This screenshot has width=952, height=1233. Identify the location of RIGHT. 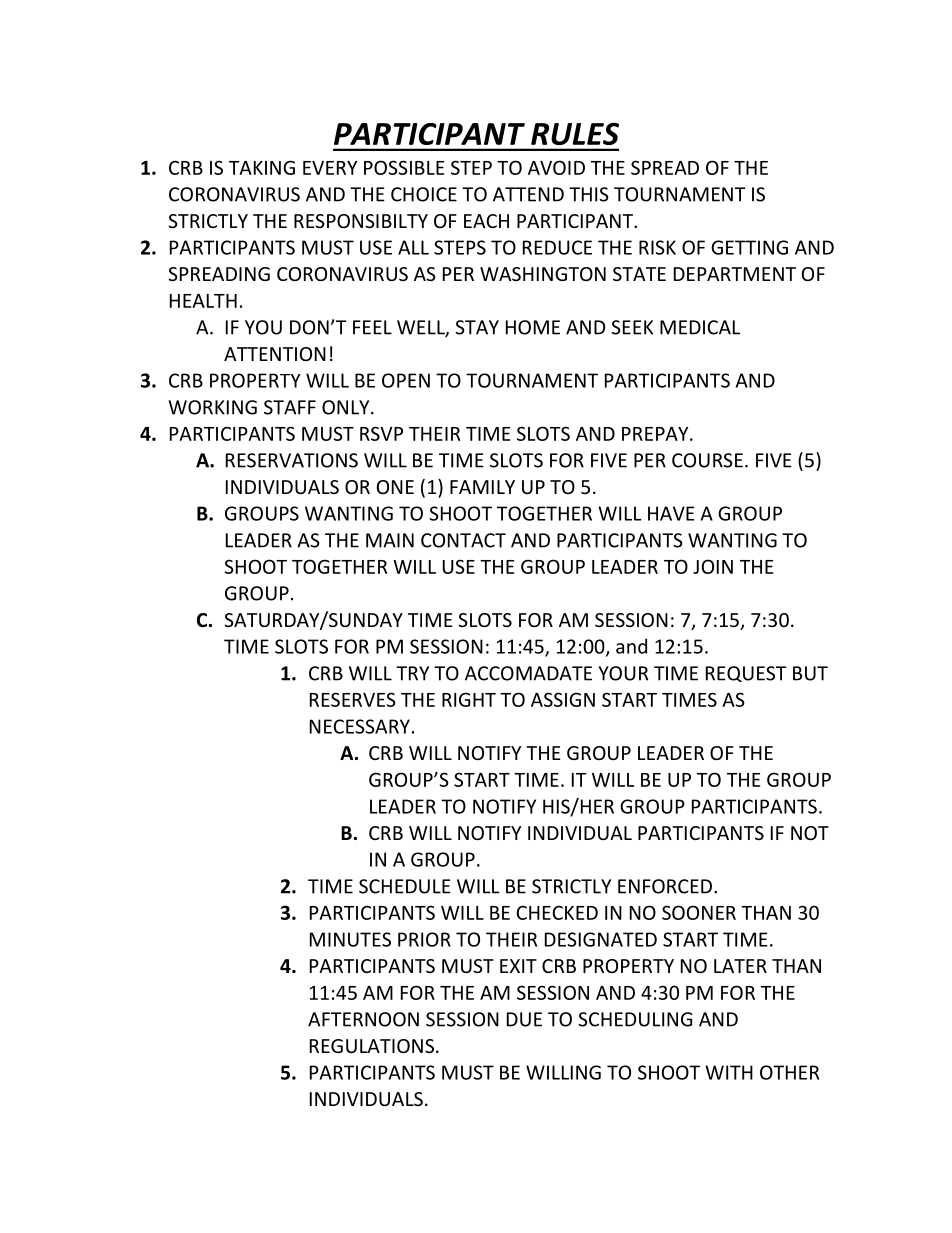
(469, 699).
